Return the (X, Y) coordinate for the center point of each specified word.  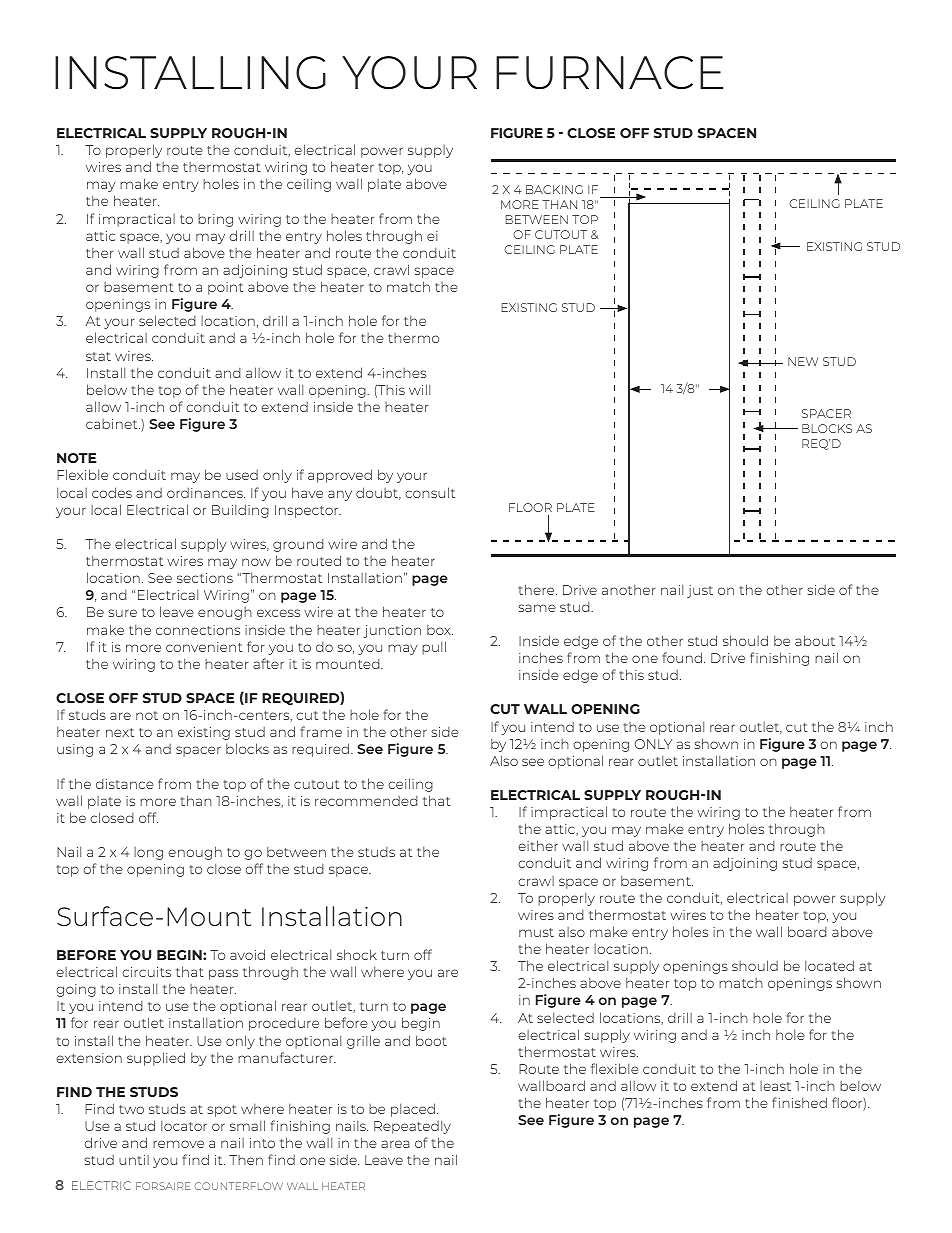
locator (184, 1126)
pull (434, 648)
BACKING (554, 189)
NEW (803, 361)
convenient (204, 647)
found (682, 657)
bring (215, 220)
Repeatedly (412, 1127)
